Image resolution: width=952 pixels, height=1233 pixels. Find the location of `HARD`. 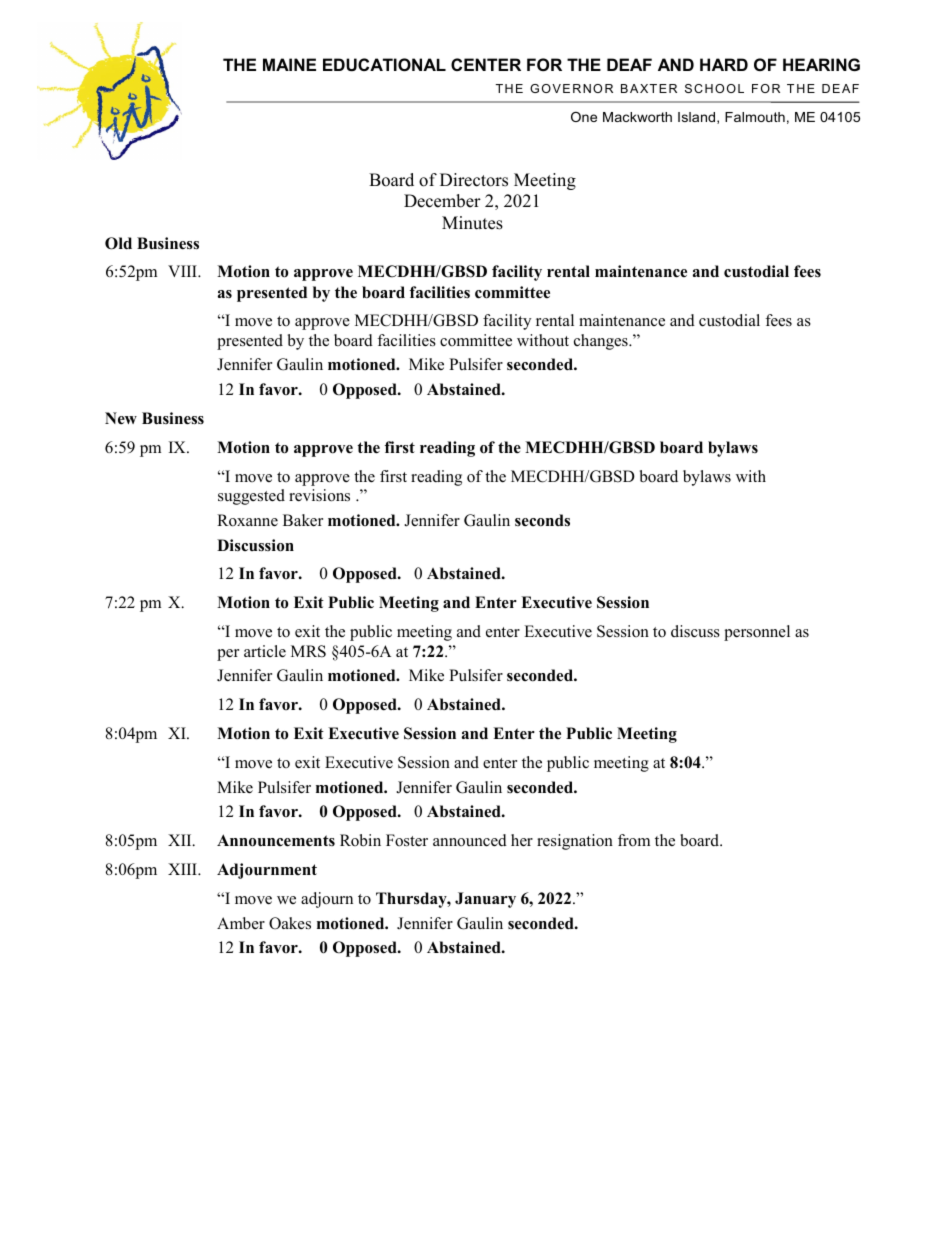

HARD is located at coordinates (724, 64).
